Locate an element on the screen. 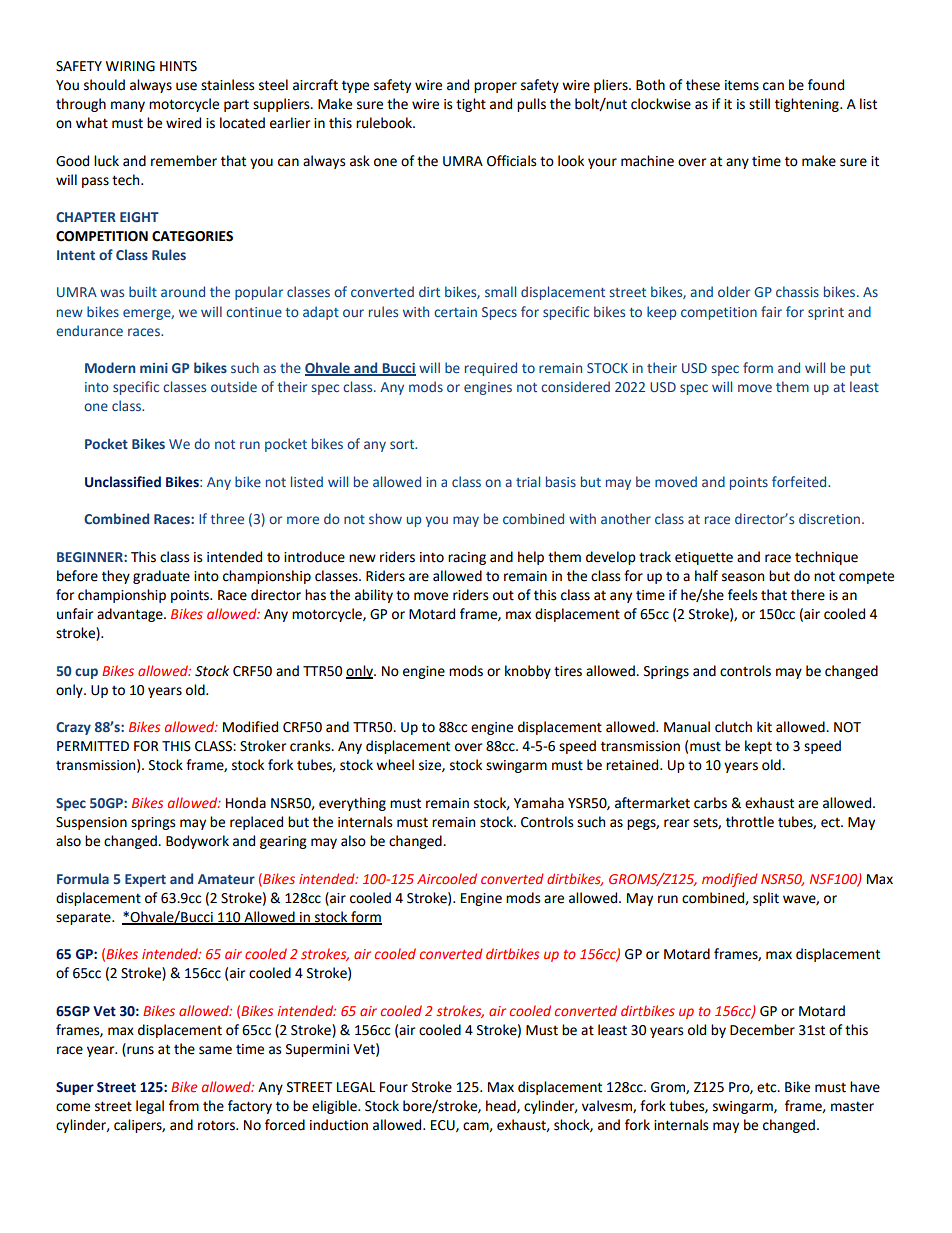 The image size is (952, 1233). proper is located at coordinates (495, 87).
